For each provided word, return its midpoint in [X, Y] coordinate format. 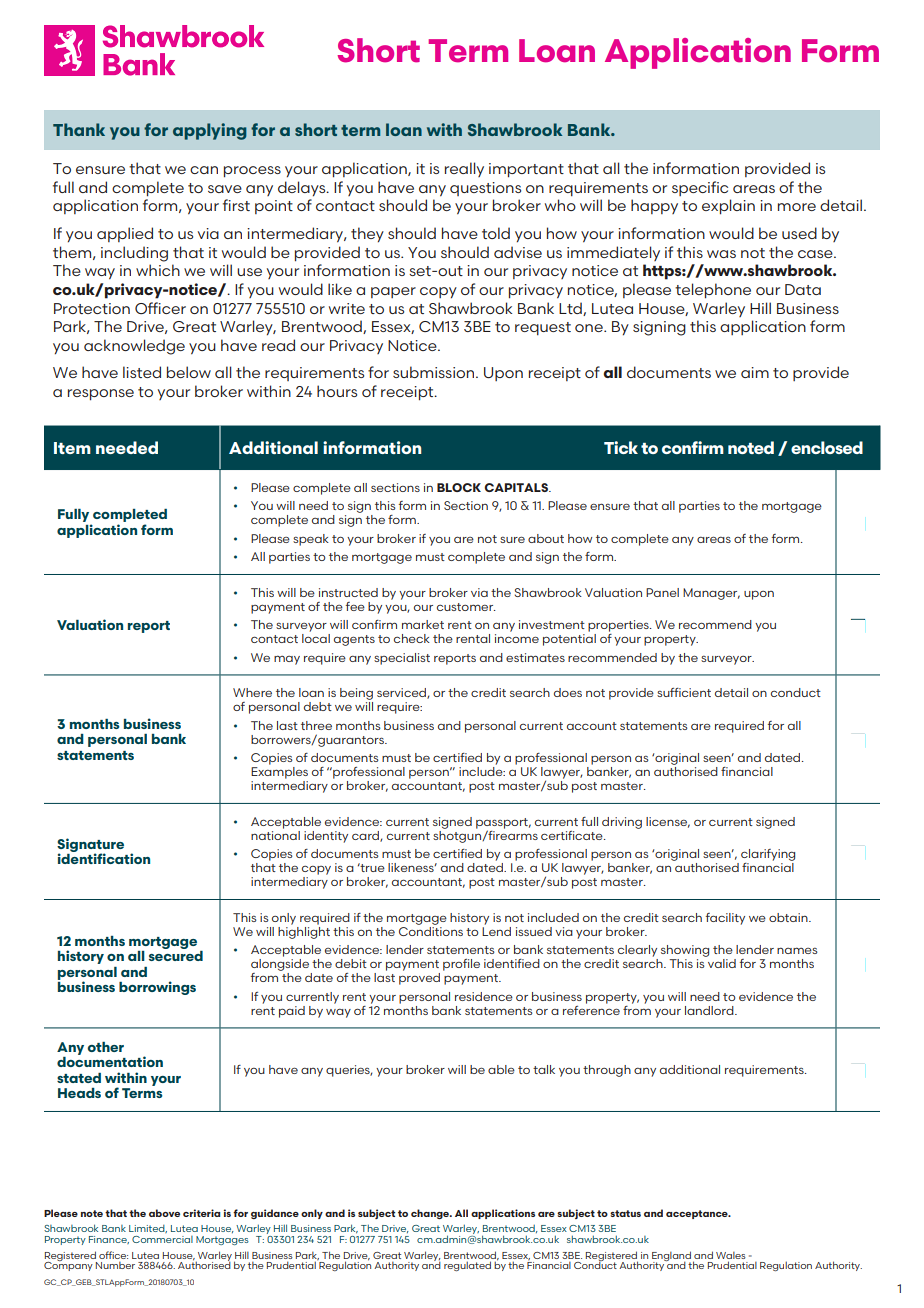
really [464, 169]
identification [104, 858]
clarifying [768, 855]
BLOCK [459, 487]
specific [700, 188]
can [204, 170]
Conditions [431, 930]
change [431, 1214]
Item [72, 448]
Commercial [162, 1239]
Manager [711, 594]
